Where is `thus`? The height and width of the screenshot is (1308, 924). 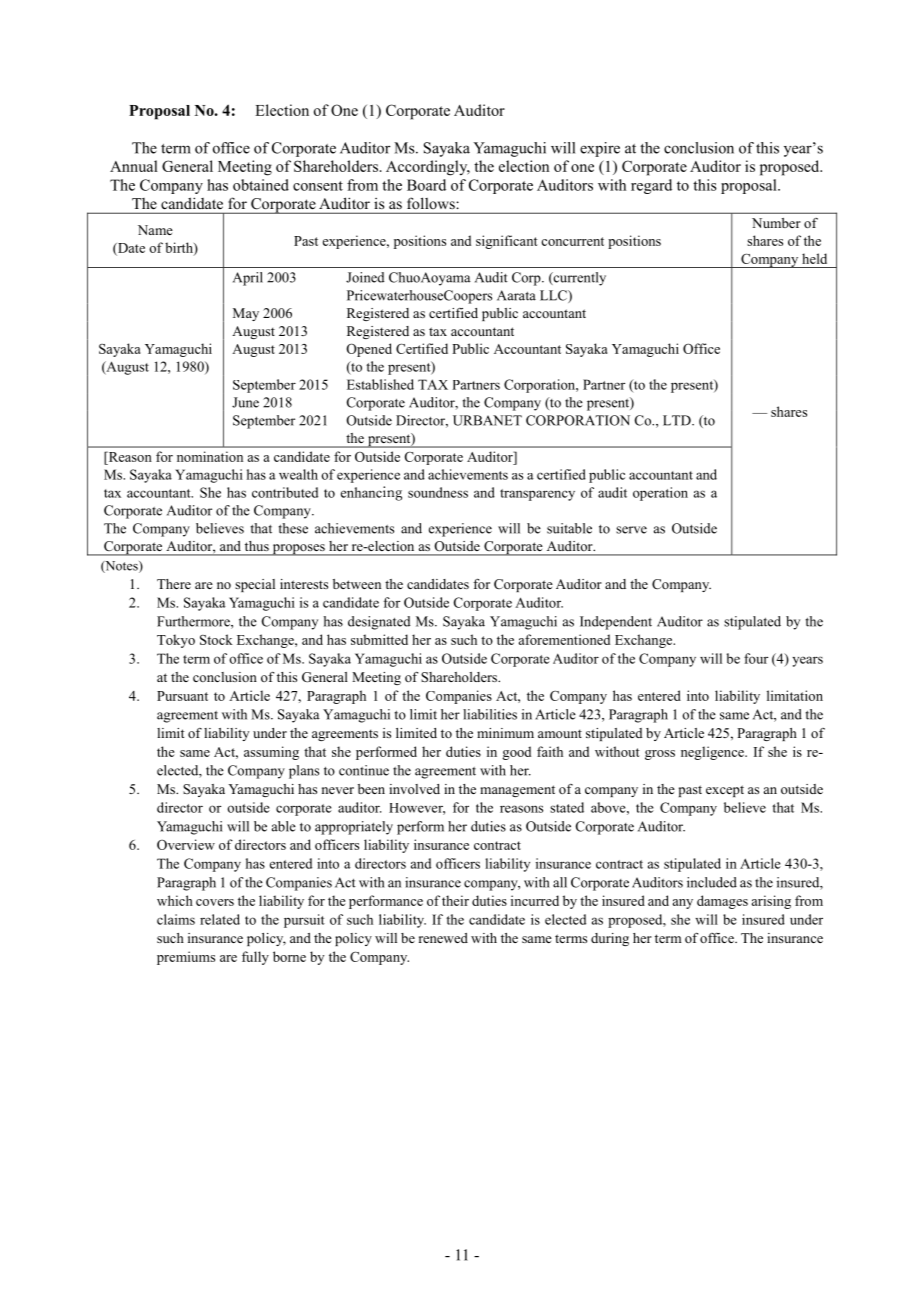 thus is located at coordinates (257, 546).
